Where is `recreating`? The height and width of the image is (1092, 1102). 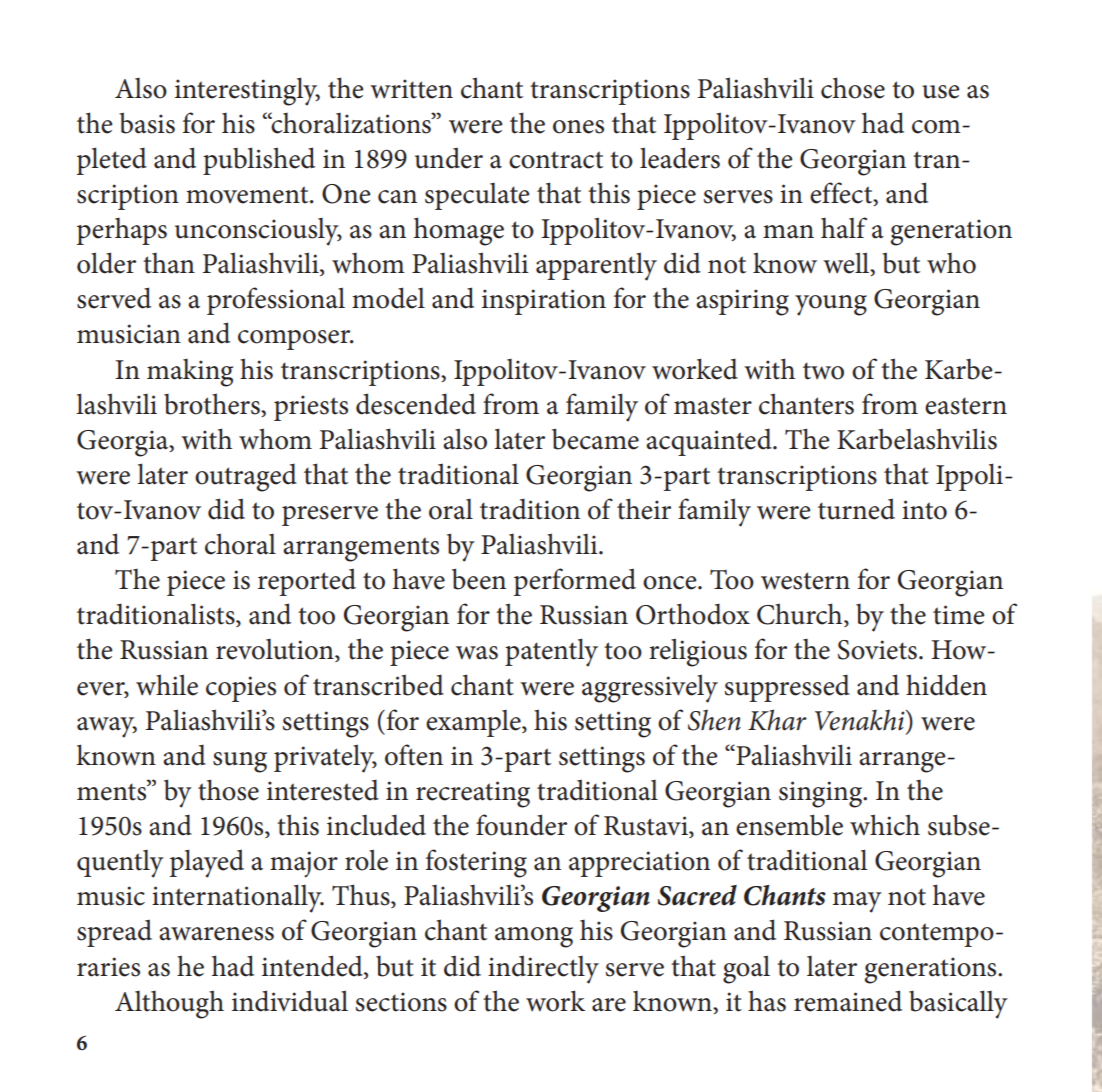
recreating is located at coordinates (473, 794).
